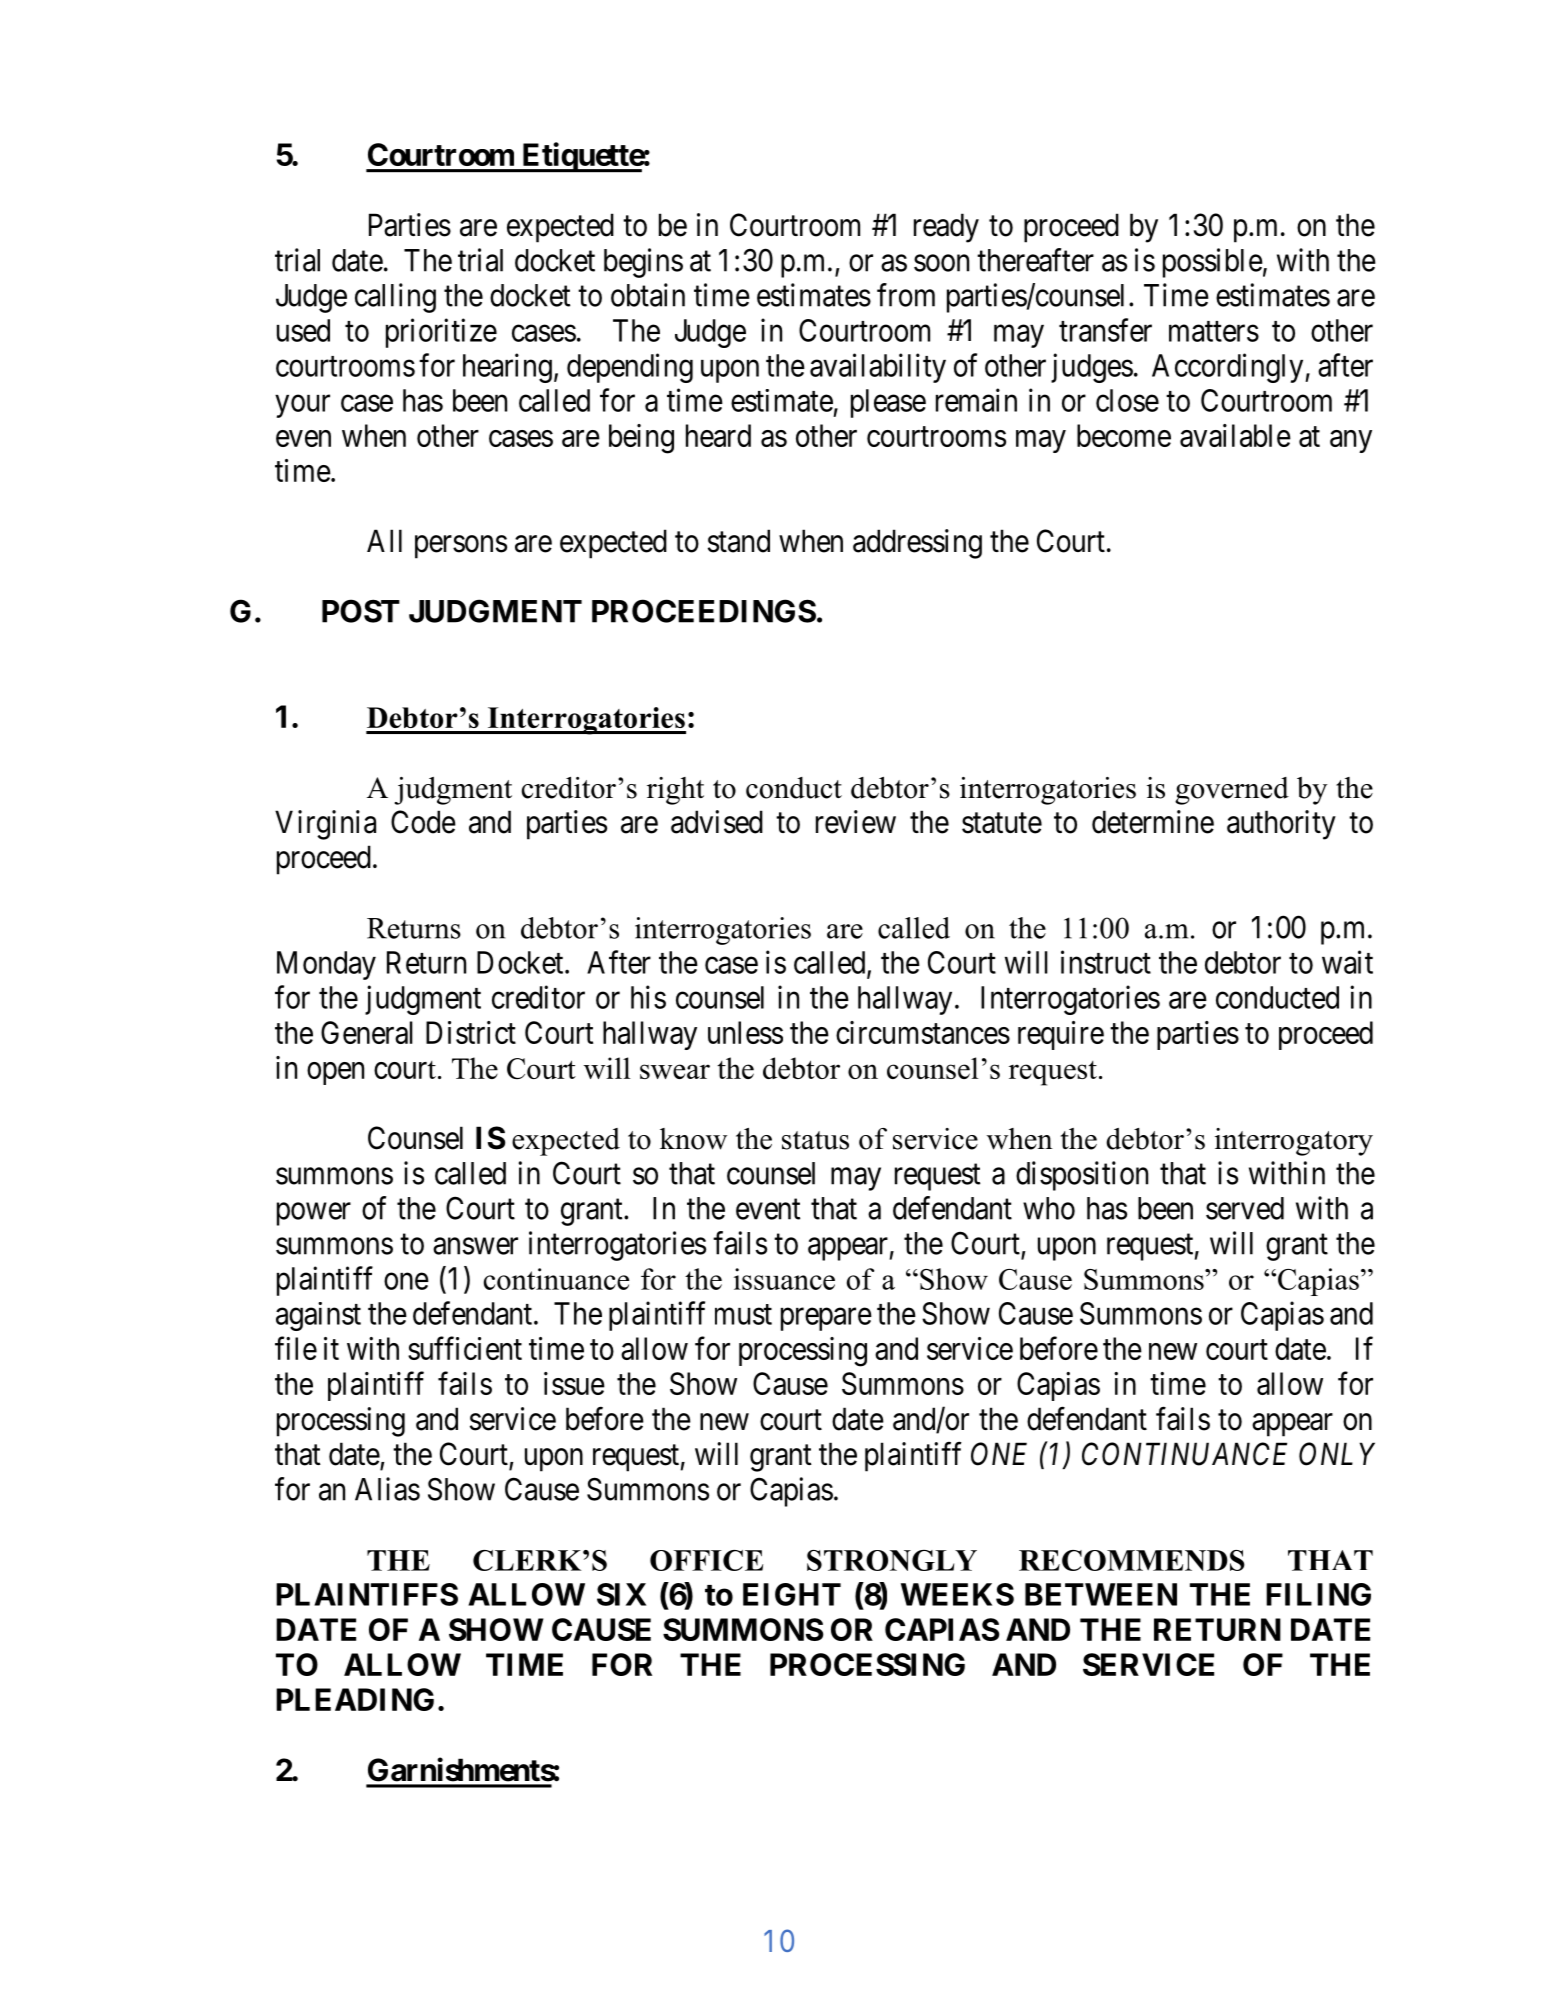  What do you see at coordinates (1106, 962) in the page?
I see `instruct` at bounding box center [1106, 962].
